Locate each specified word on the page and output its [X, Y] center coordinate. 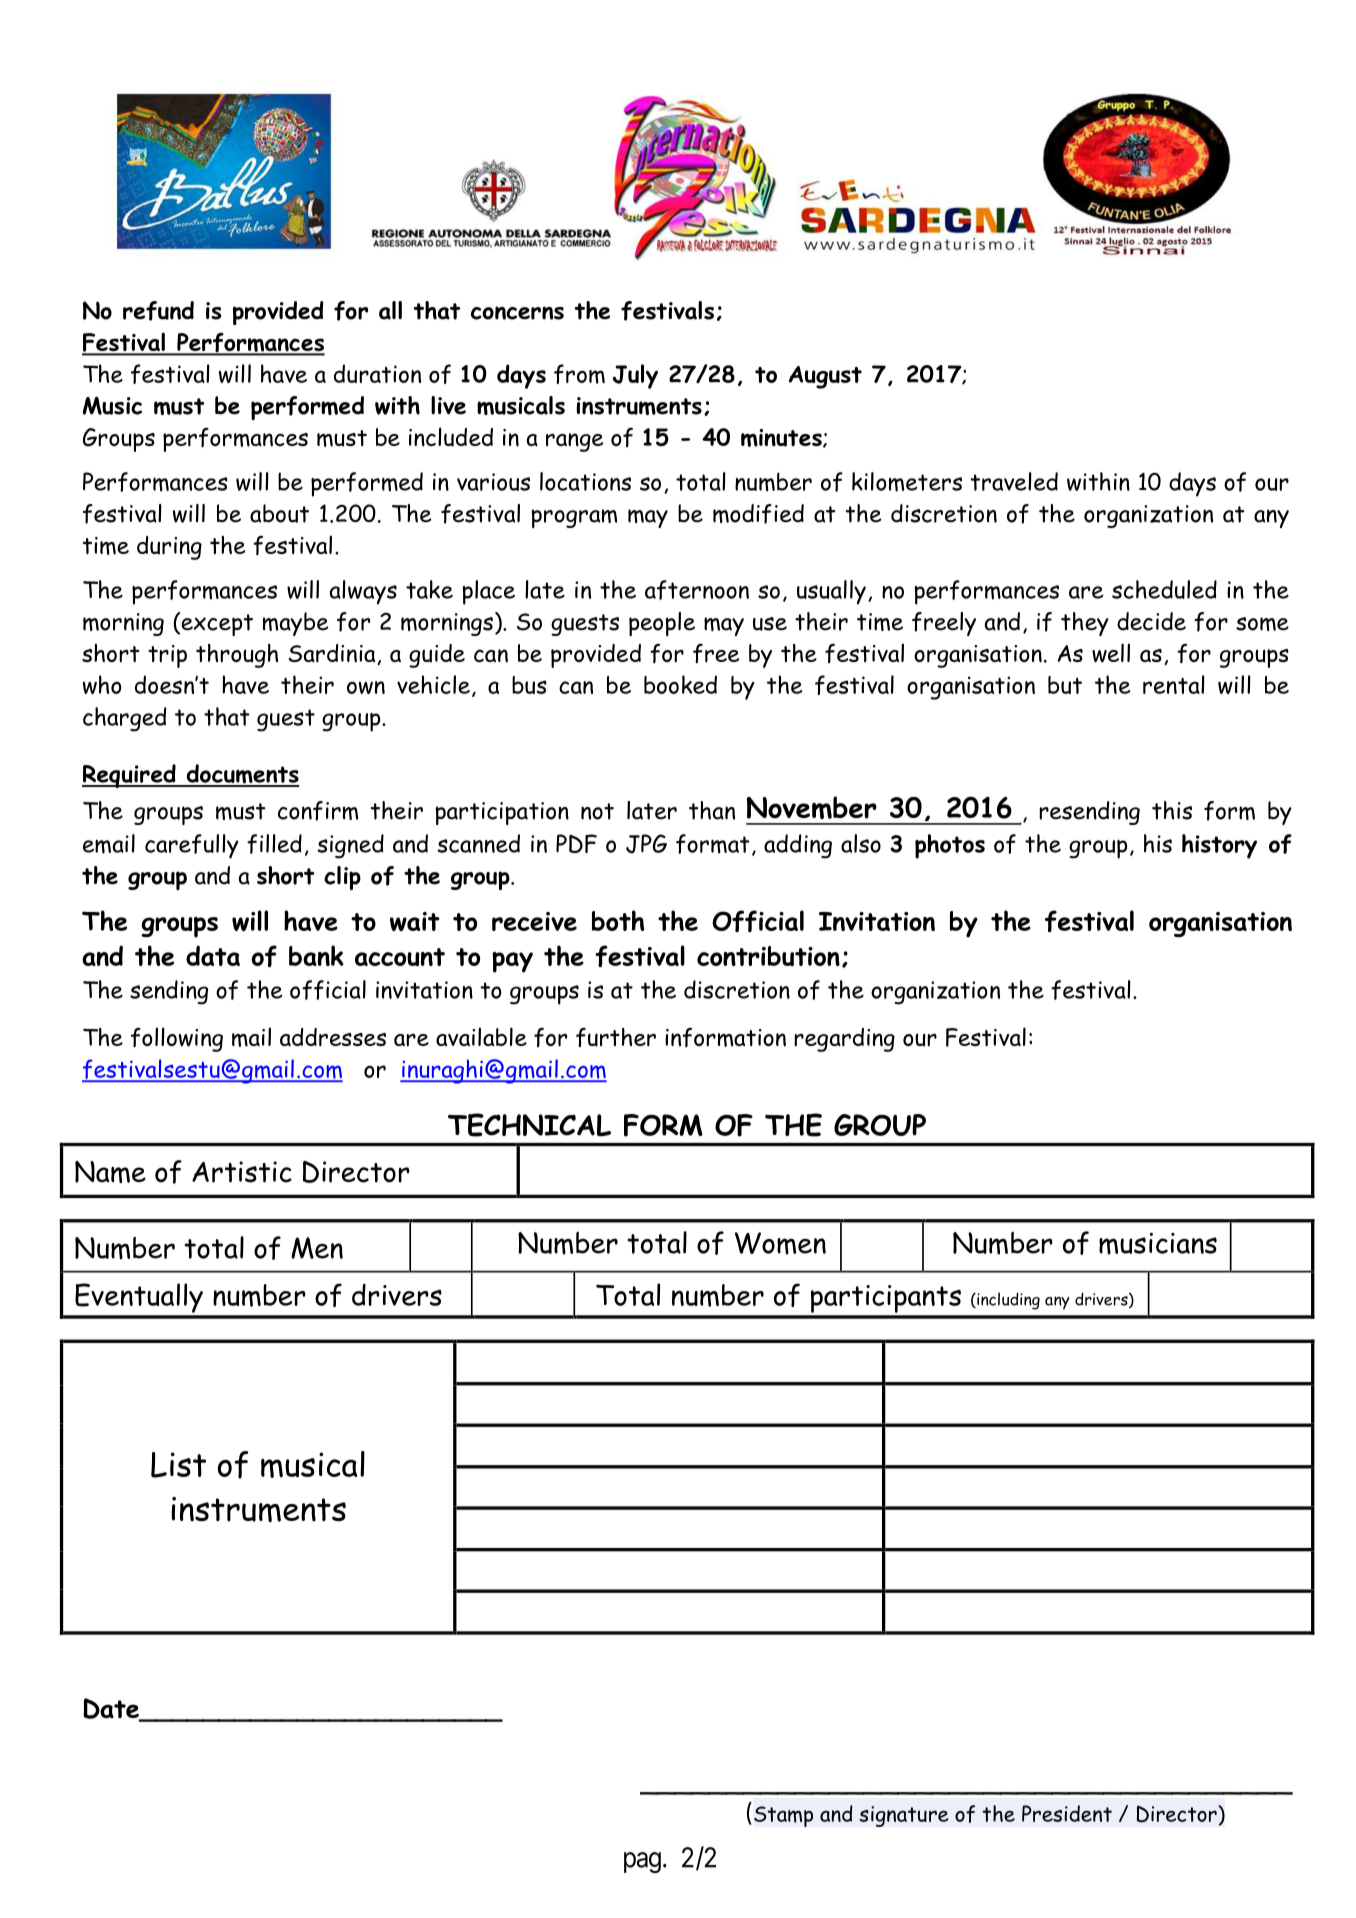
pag [642, 1862]
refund [158, 311]
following [177, 1039]
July [635, 376]
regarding [844, 1040]
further [616, 1037]
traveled [1014, 481]
